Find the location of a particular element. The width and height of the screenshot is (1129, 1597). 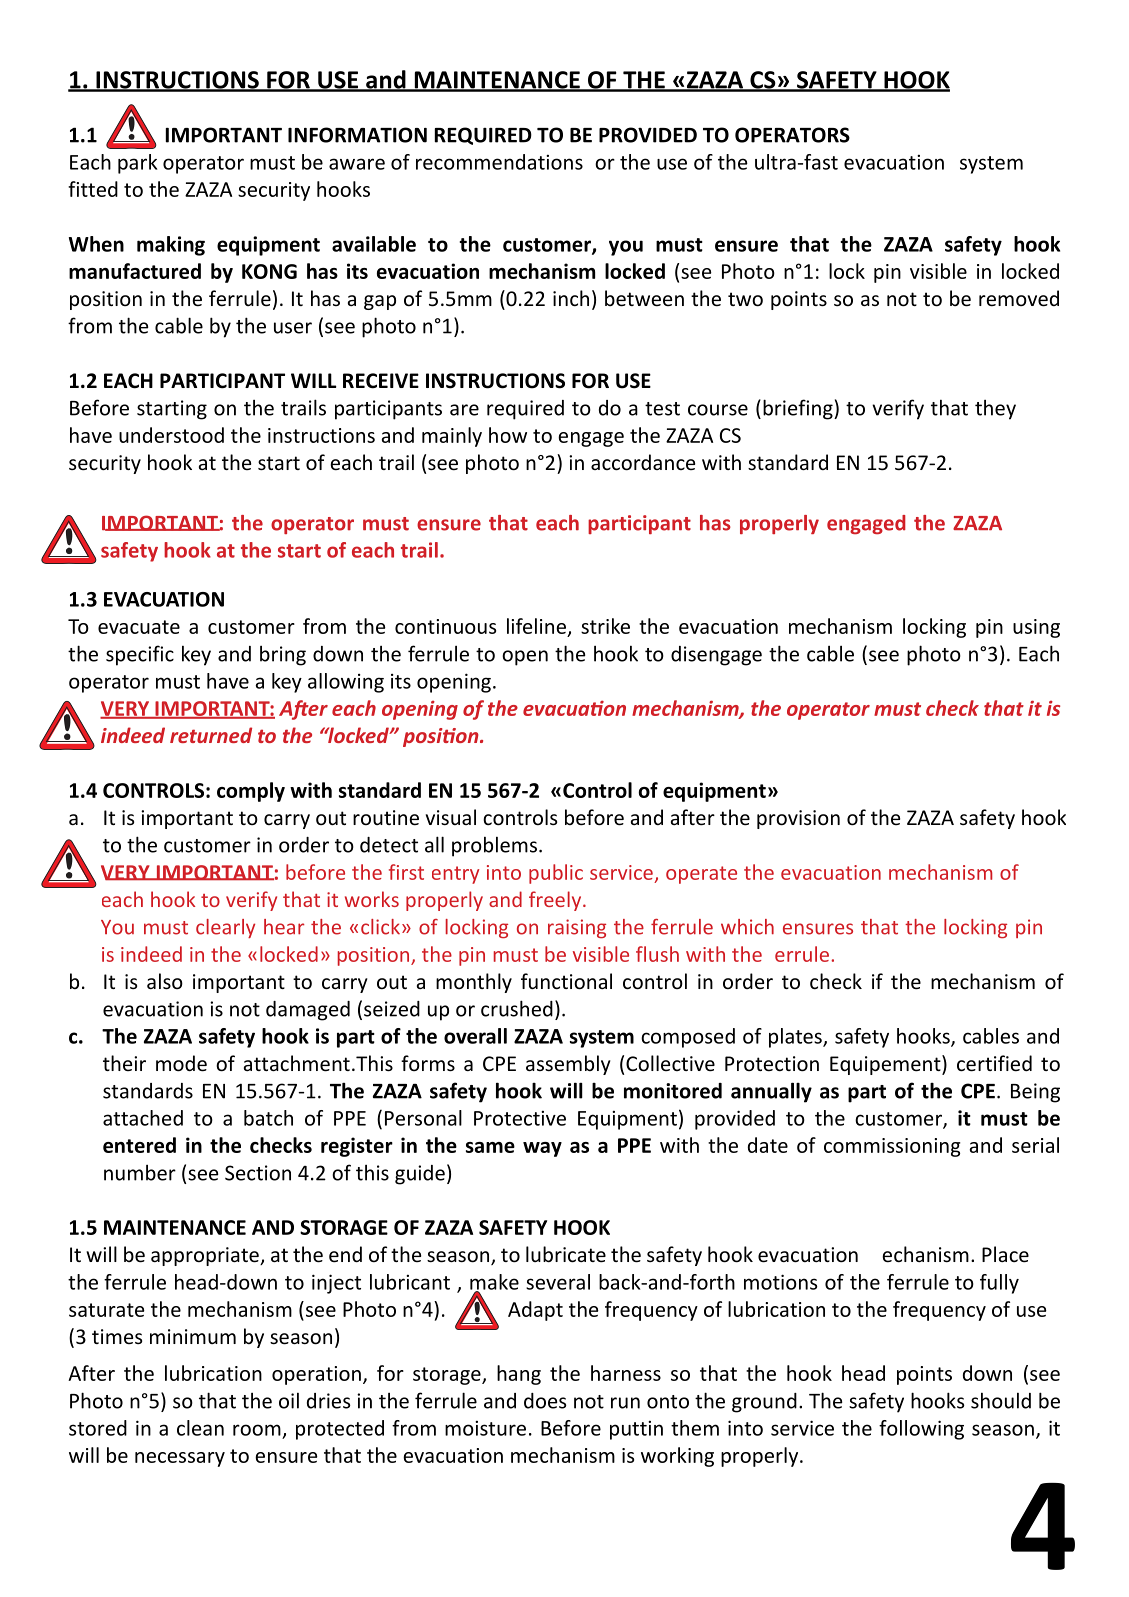

comply is located at coordinates (251, 792).
